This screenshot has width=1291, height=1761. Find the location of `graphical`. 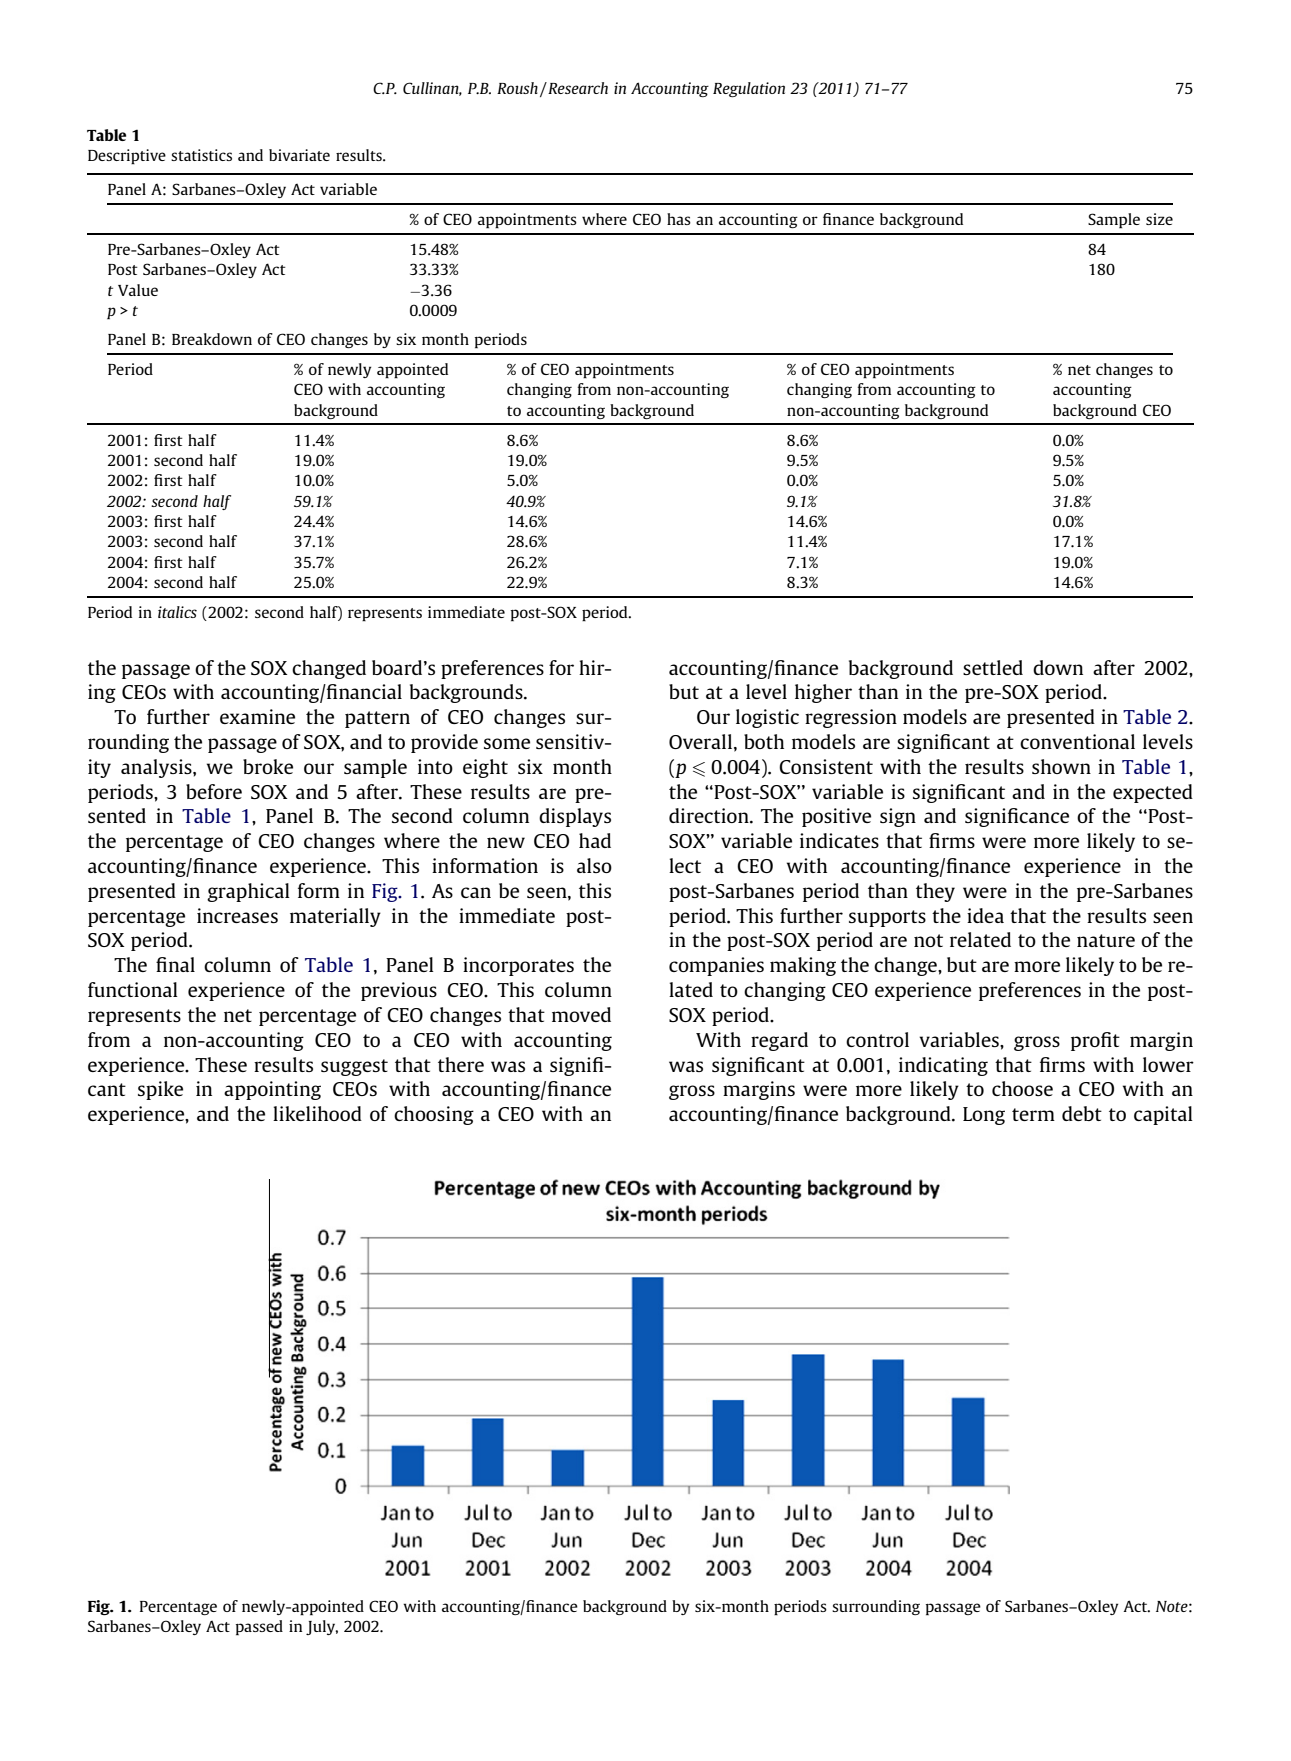

graphical is located at coordinates (248, 892).
